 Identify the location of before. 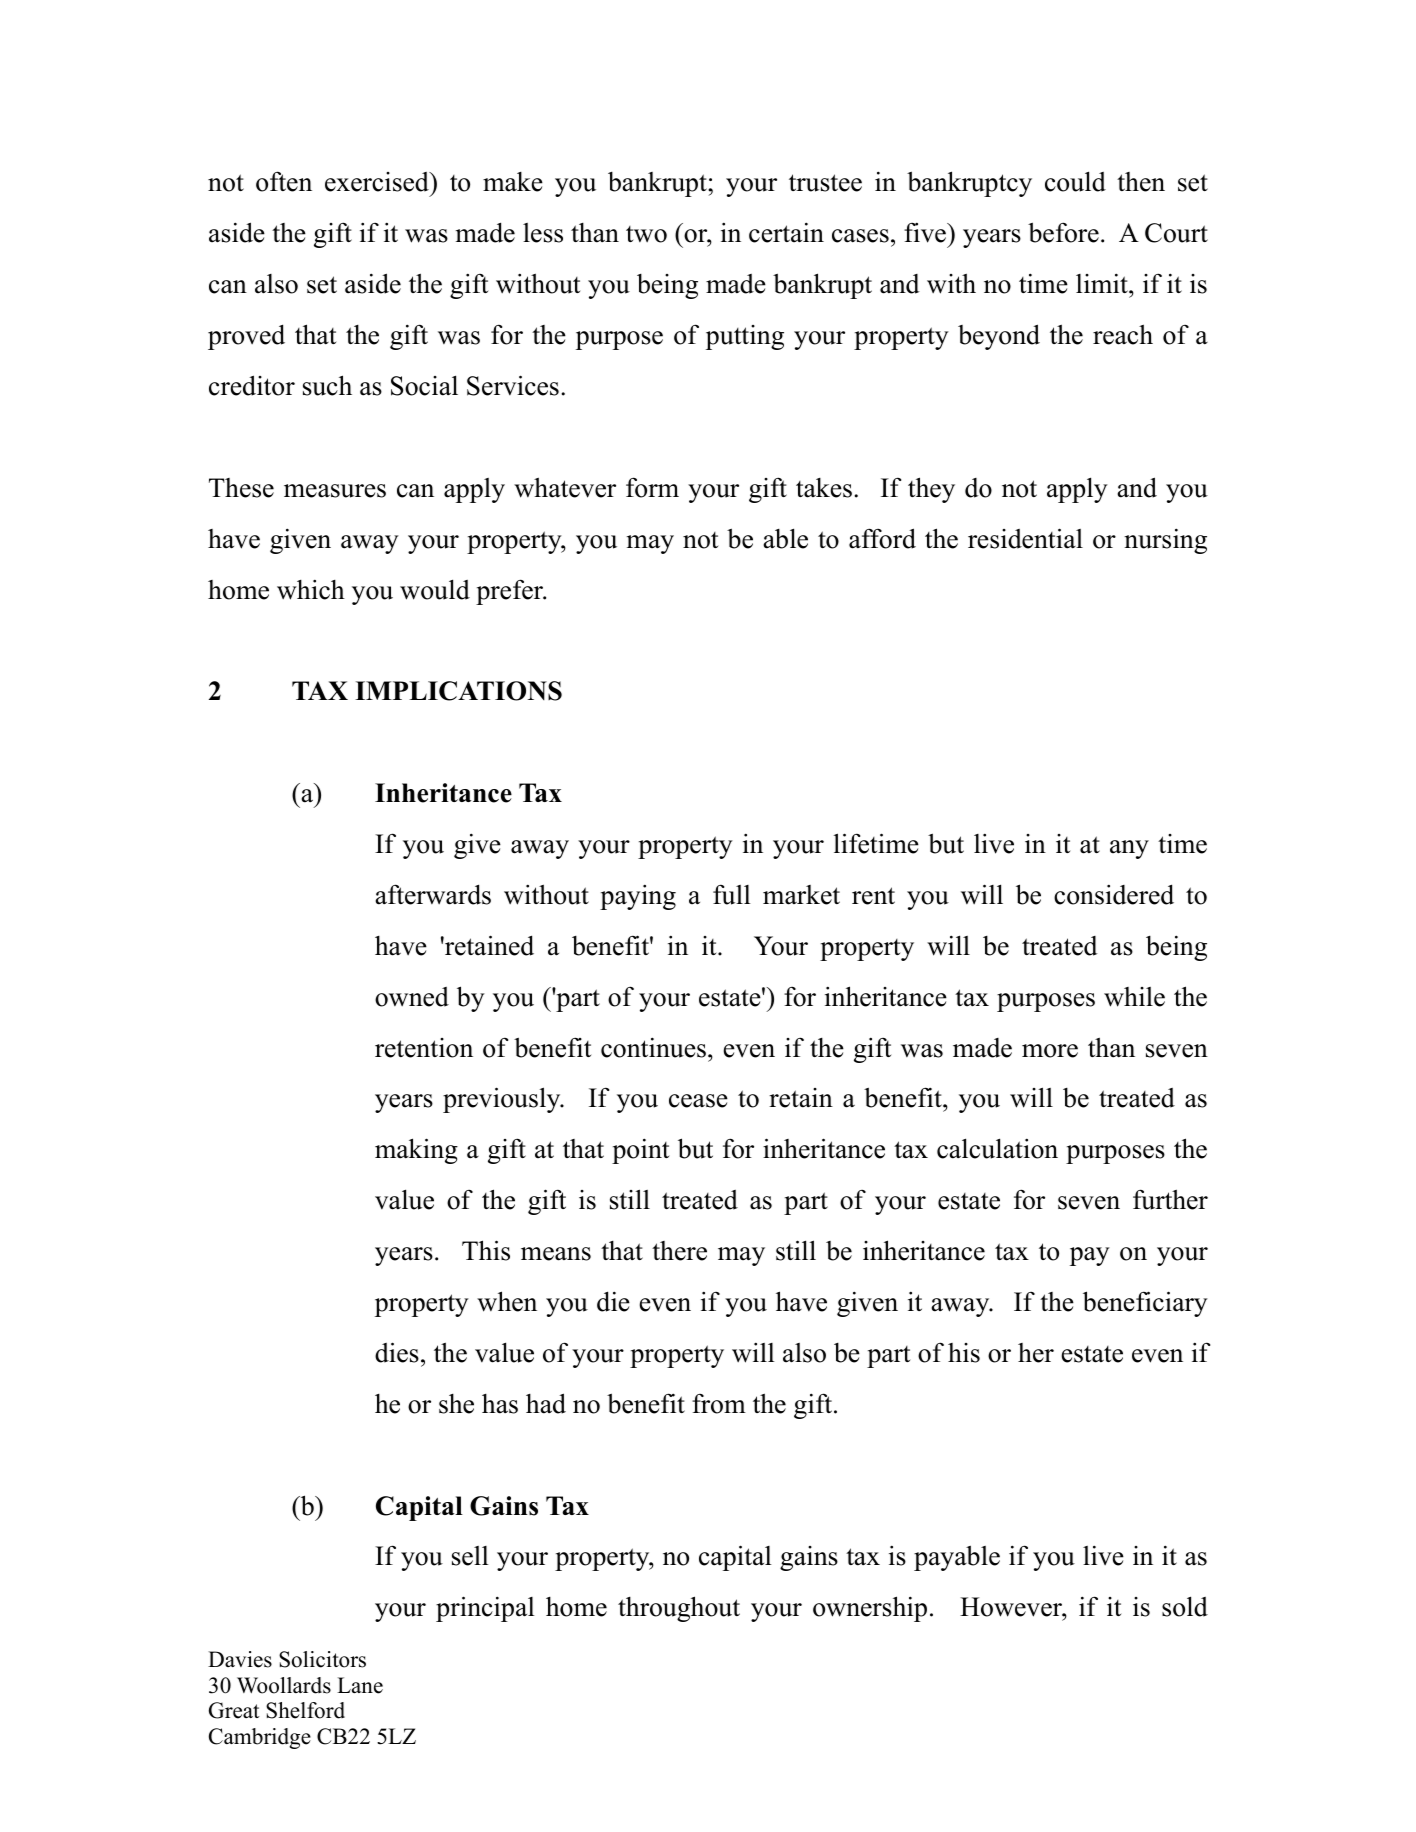
(1063, 232).
